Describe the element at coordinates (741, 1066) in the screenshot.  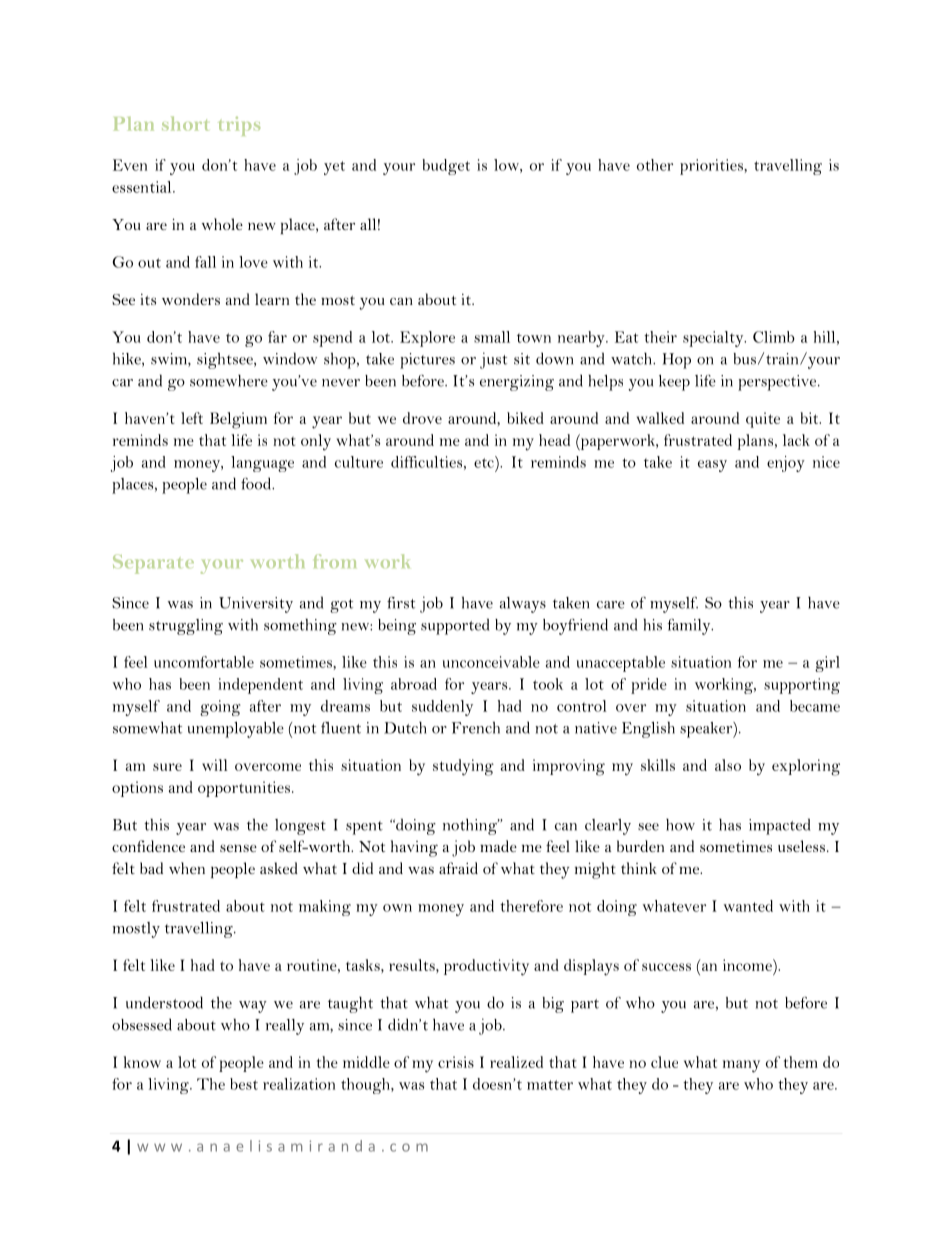
I see `many` at that location.
